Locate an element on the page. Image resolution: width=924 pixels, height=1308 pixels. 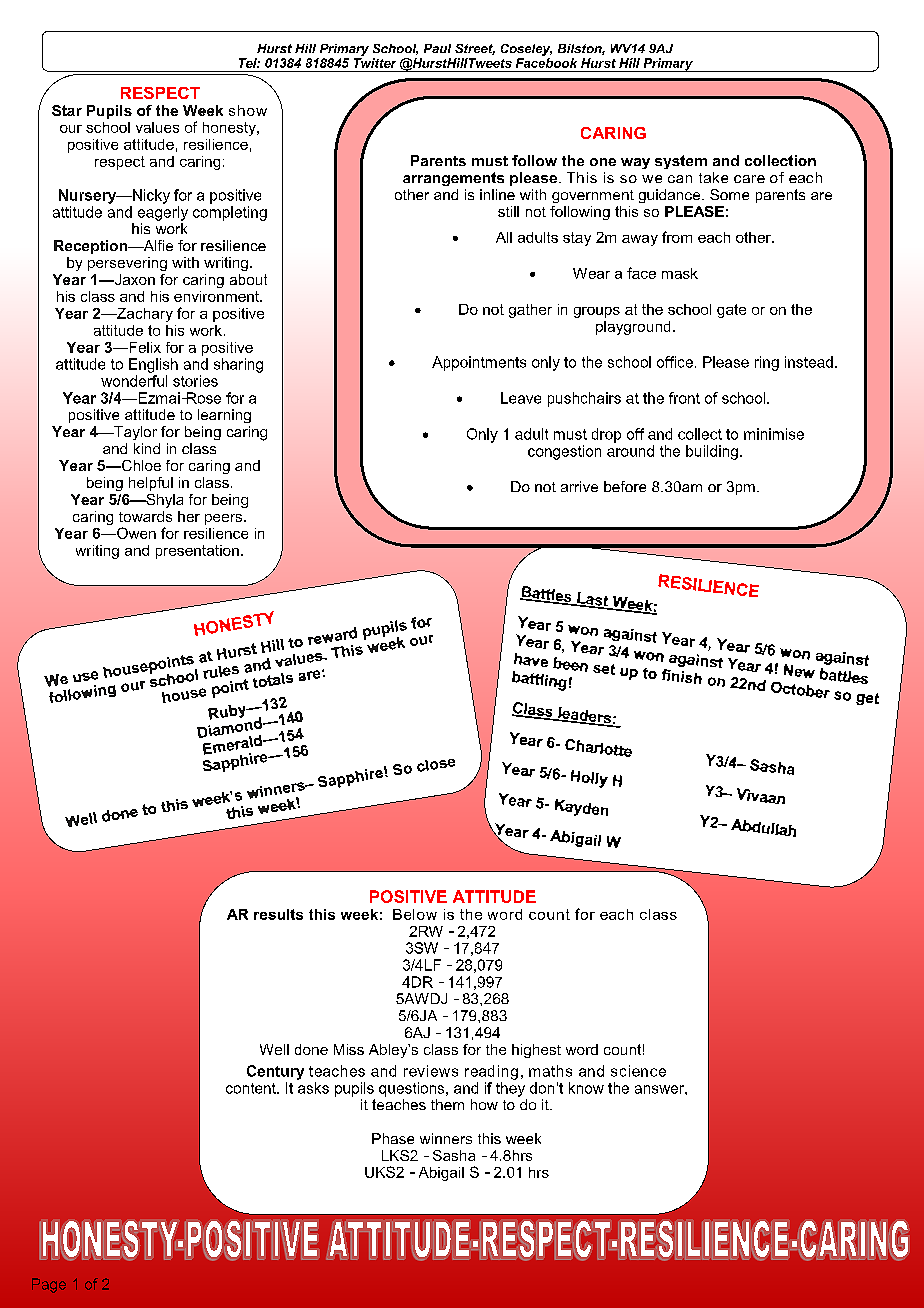
Paul is located at coordinates (437, 48).
